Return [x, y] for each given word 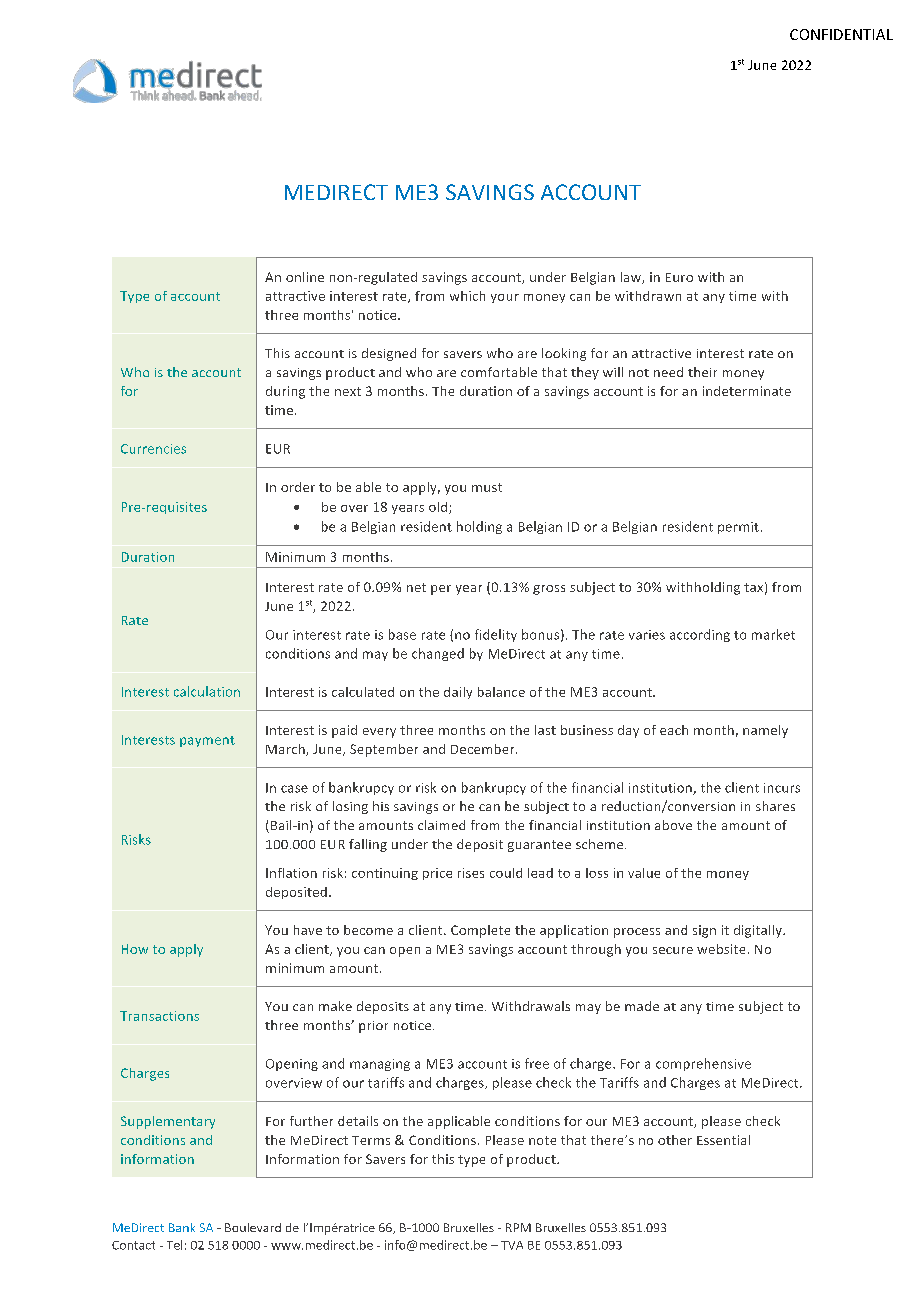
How [135, 949]
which [467, 296]
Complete [480, 931]
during [285, 392]
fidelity [496, 635]
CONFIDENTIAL [841, 34]
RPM [518, 1227]
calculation [207, 691]
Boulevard [253, 1227]
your [505, 298]
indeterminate [747, 391]
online [305, 277]
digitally [759, 931]
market [773, 634]
